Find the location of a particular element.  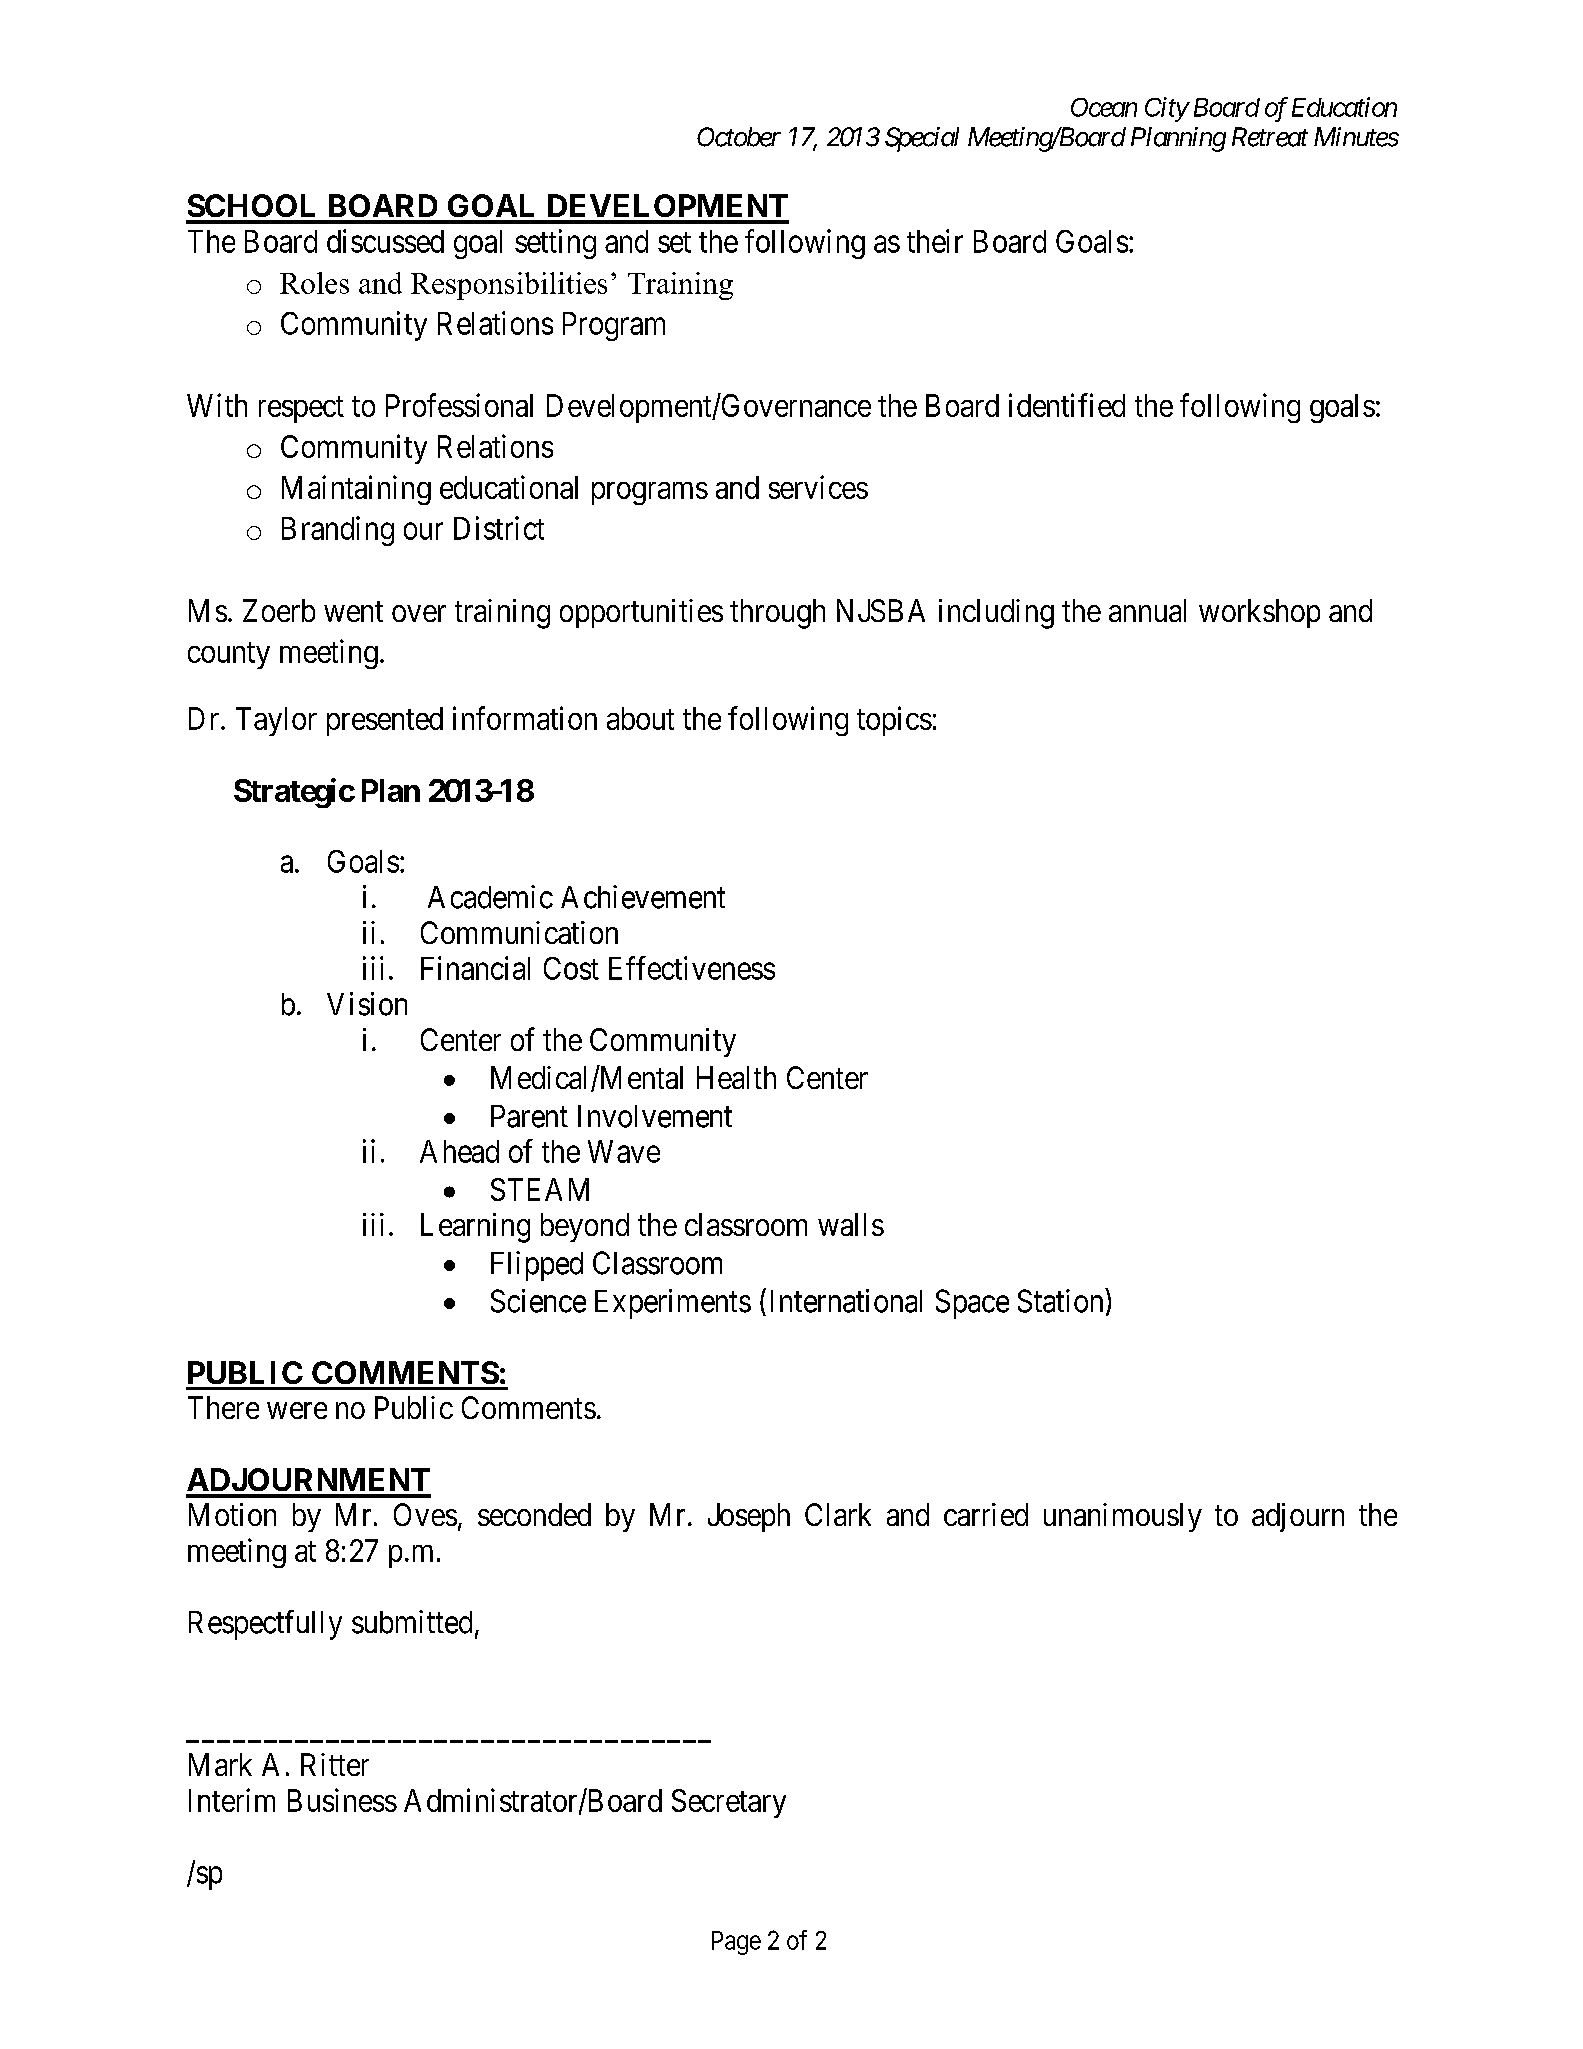

City is located at coordinates (1166, 109).
